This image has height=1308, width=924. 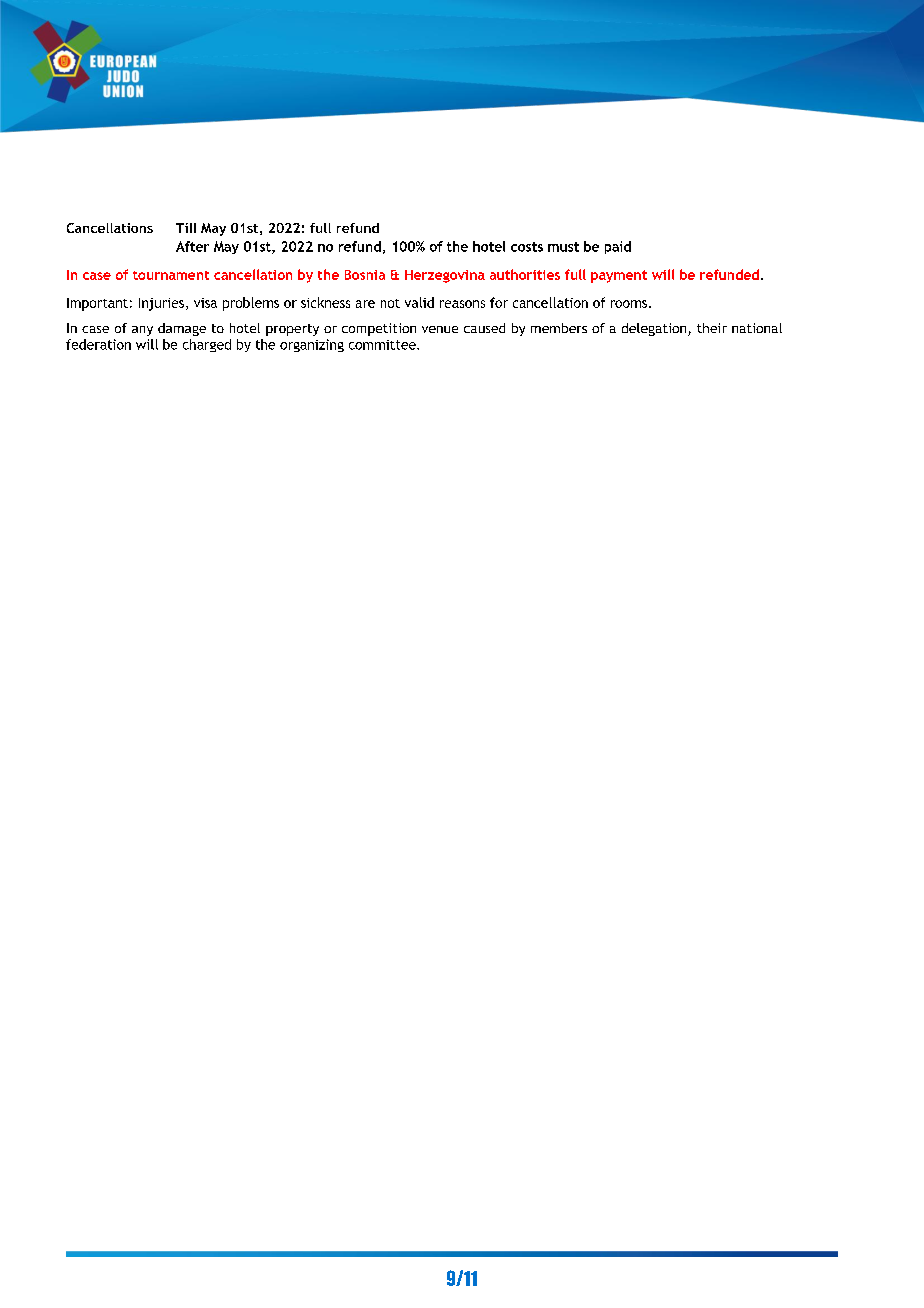 I want to click on paid, so click(x=618, y=247).
